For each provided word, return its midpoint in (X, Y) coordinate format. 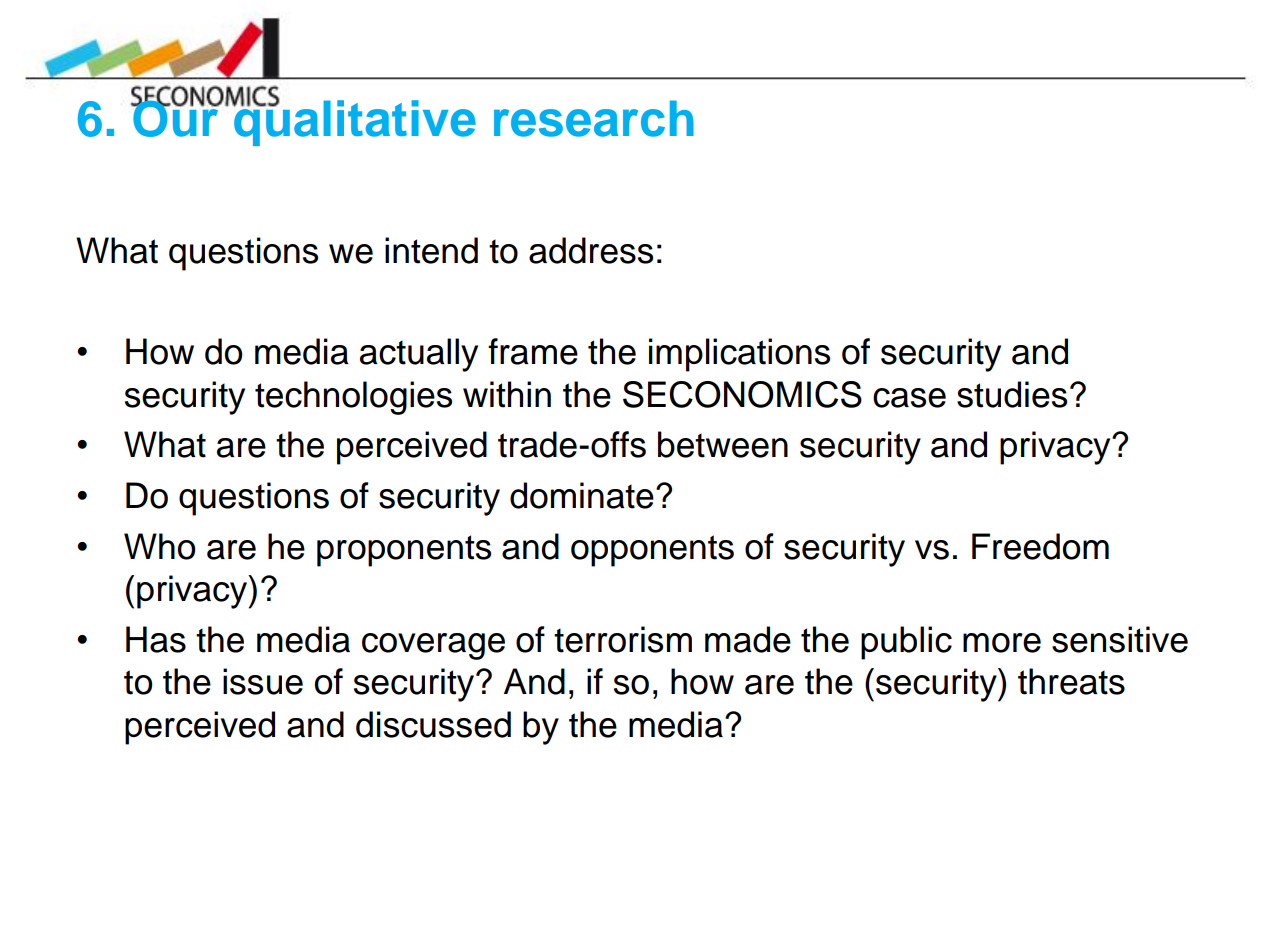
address (591, 250)
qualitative (354, 122)
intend (431, 250)
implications (739, 355)
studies (1012, 394)
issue (263, 681)
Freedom (1040, 546)
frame (533, 351)
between (723, 444)
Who (160, 546)
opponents (652, 551)
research (594, 118)
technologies (353, 398)
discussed (433, 724)
